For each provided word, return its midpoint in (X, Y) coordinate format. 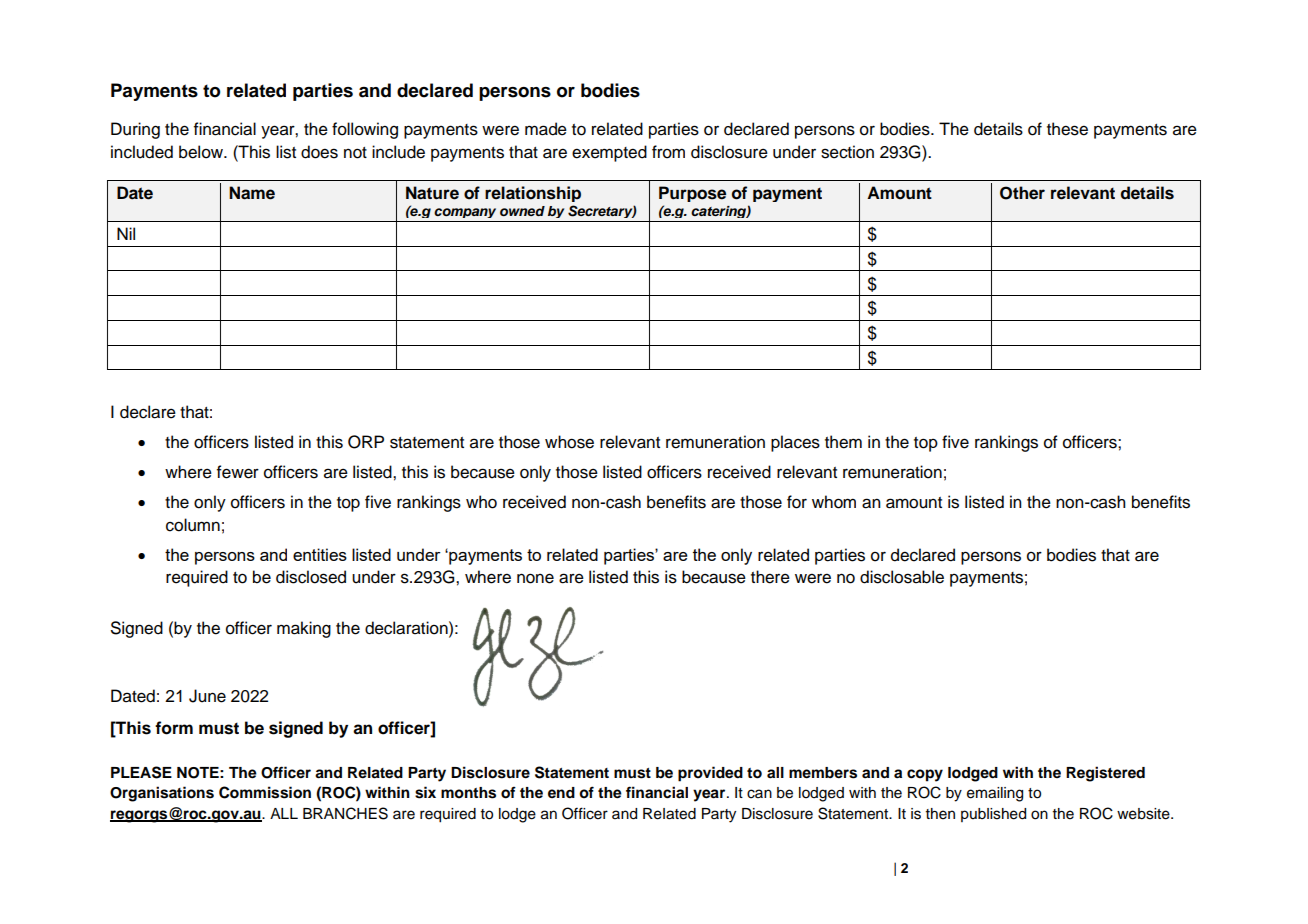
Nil (126, 233)
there (770, 577)
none (535, 578)
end (561, 792)
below (202, 152)
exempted (609, 153)
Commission (265, 792)
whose (569, 442)
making (304, 629)
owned (522, 211)
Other (1022, 193)
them (843, 442)
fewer (238, 472)
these (1067, 129)
